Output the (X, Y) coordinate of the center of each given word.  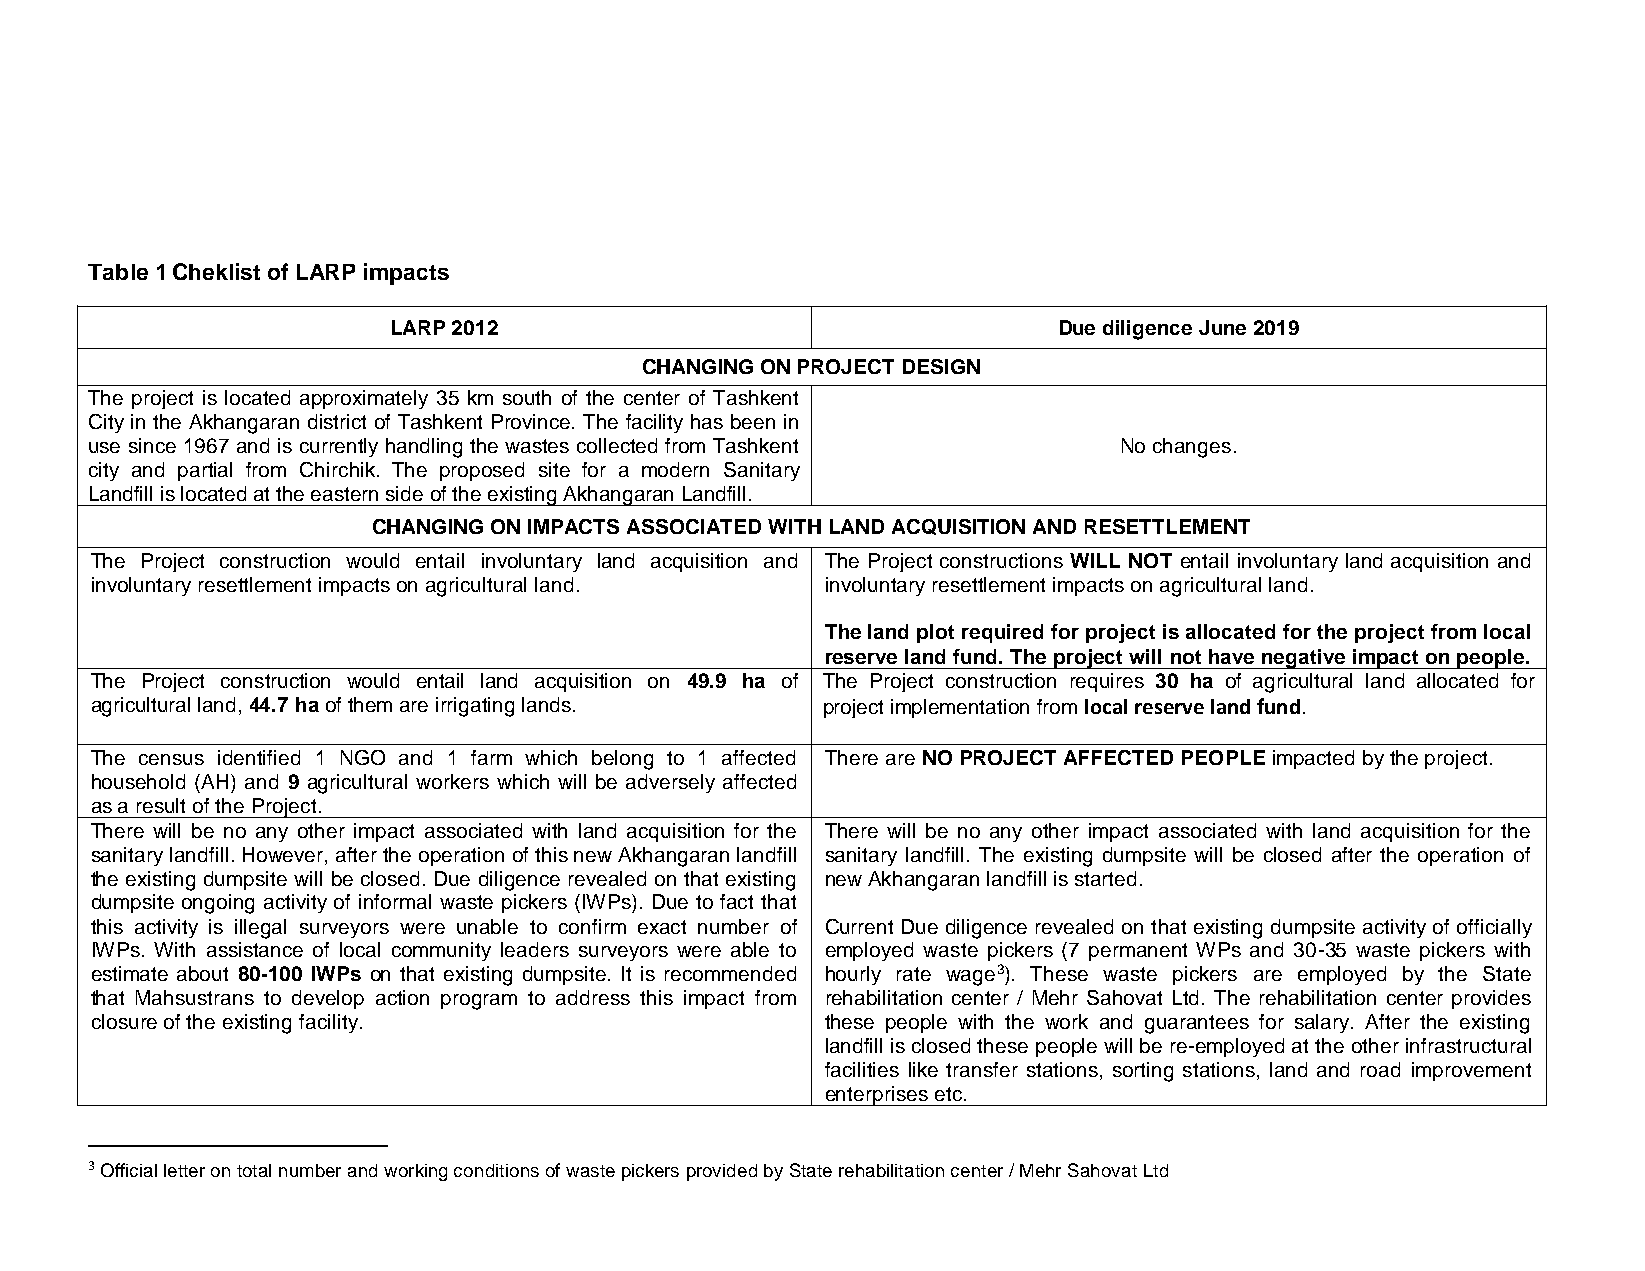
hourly (853, 975)
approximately (364, 399)
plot (935, 633)
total (254, 1170)
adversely (670, 783)
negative (1304, 659)
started (1105, 878)
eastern (344, 494)
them (370, 704)
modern (675, 469)
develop (328, 999)
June (1222, 327)
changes (1192, 448)
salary (1323, 1023)
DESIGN (941, 366)
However (284, 854)
